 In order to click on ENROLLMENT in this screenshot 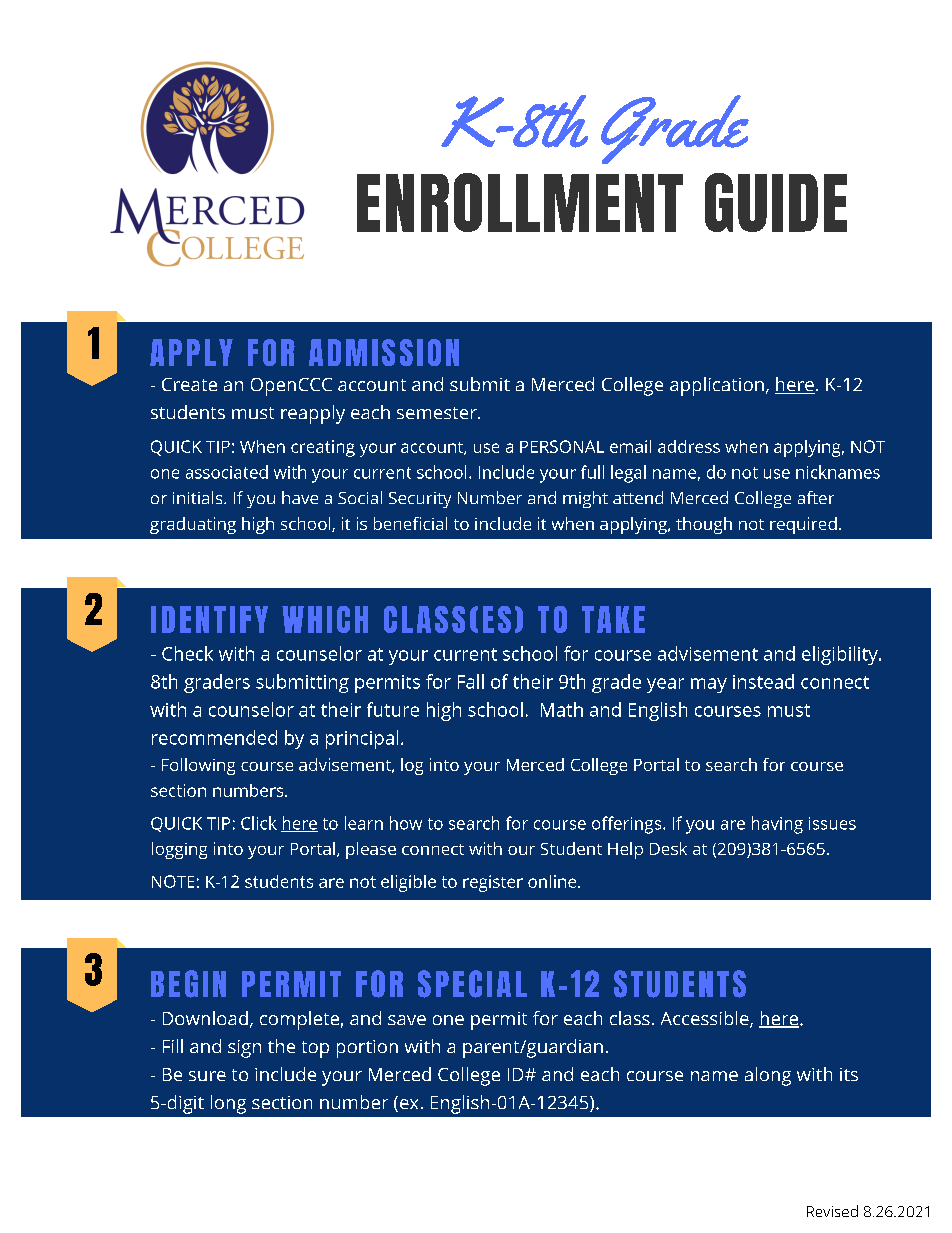, I will do `click(520, 202)`.
